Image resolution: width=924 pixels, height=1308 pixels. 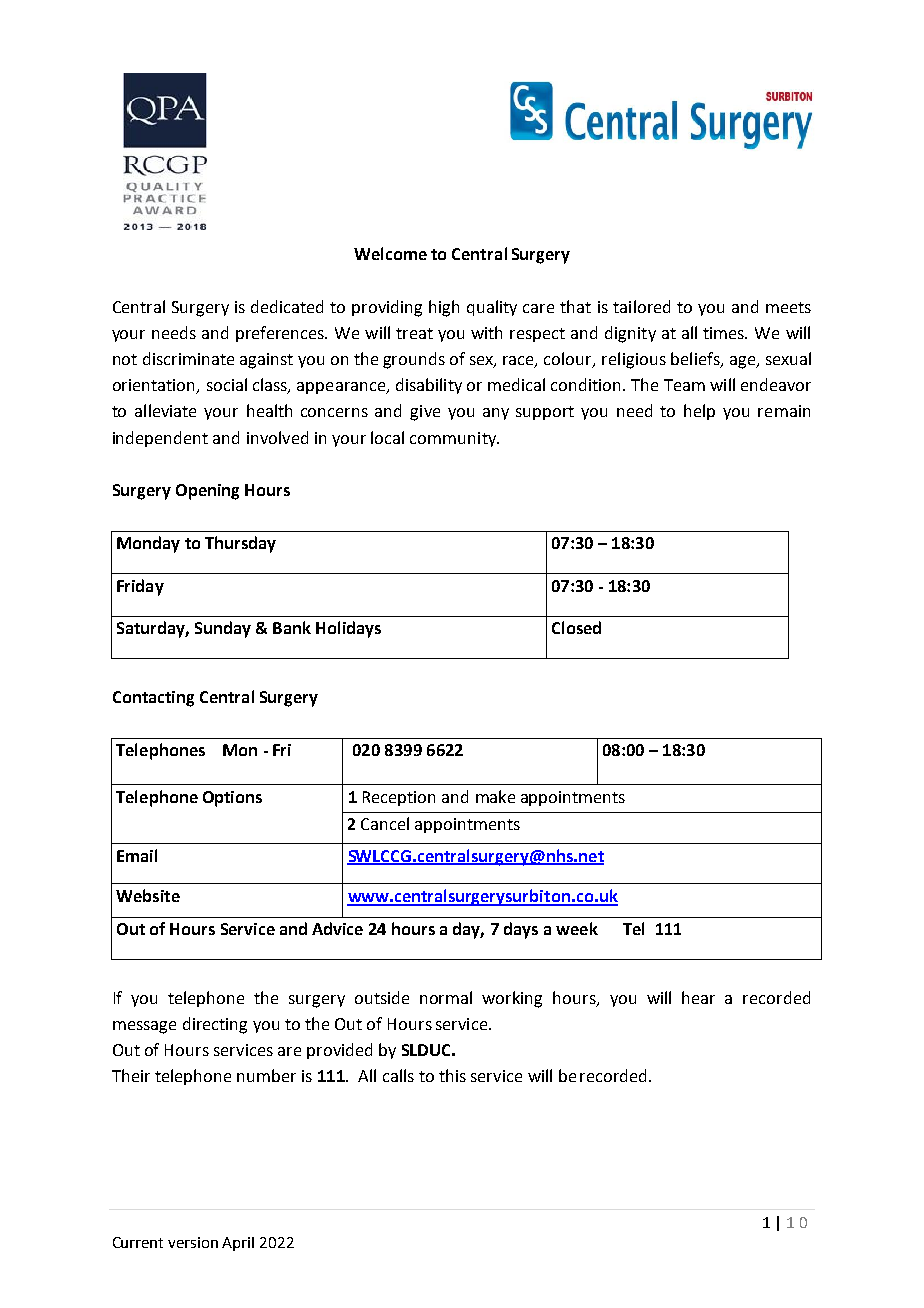 What do you see at coordinates (444, 308) in the image?
I see `high` at bounding box center [444, 308].
